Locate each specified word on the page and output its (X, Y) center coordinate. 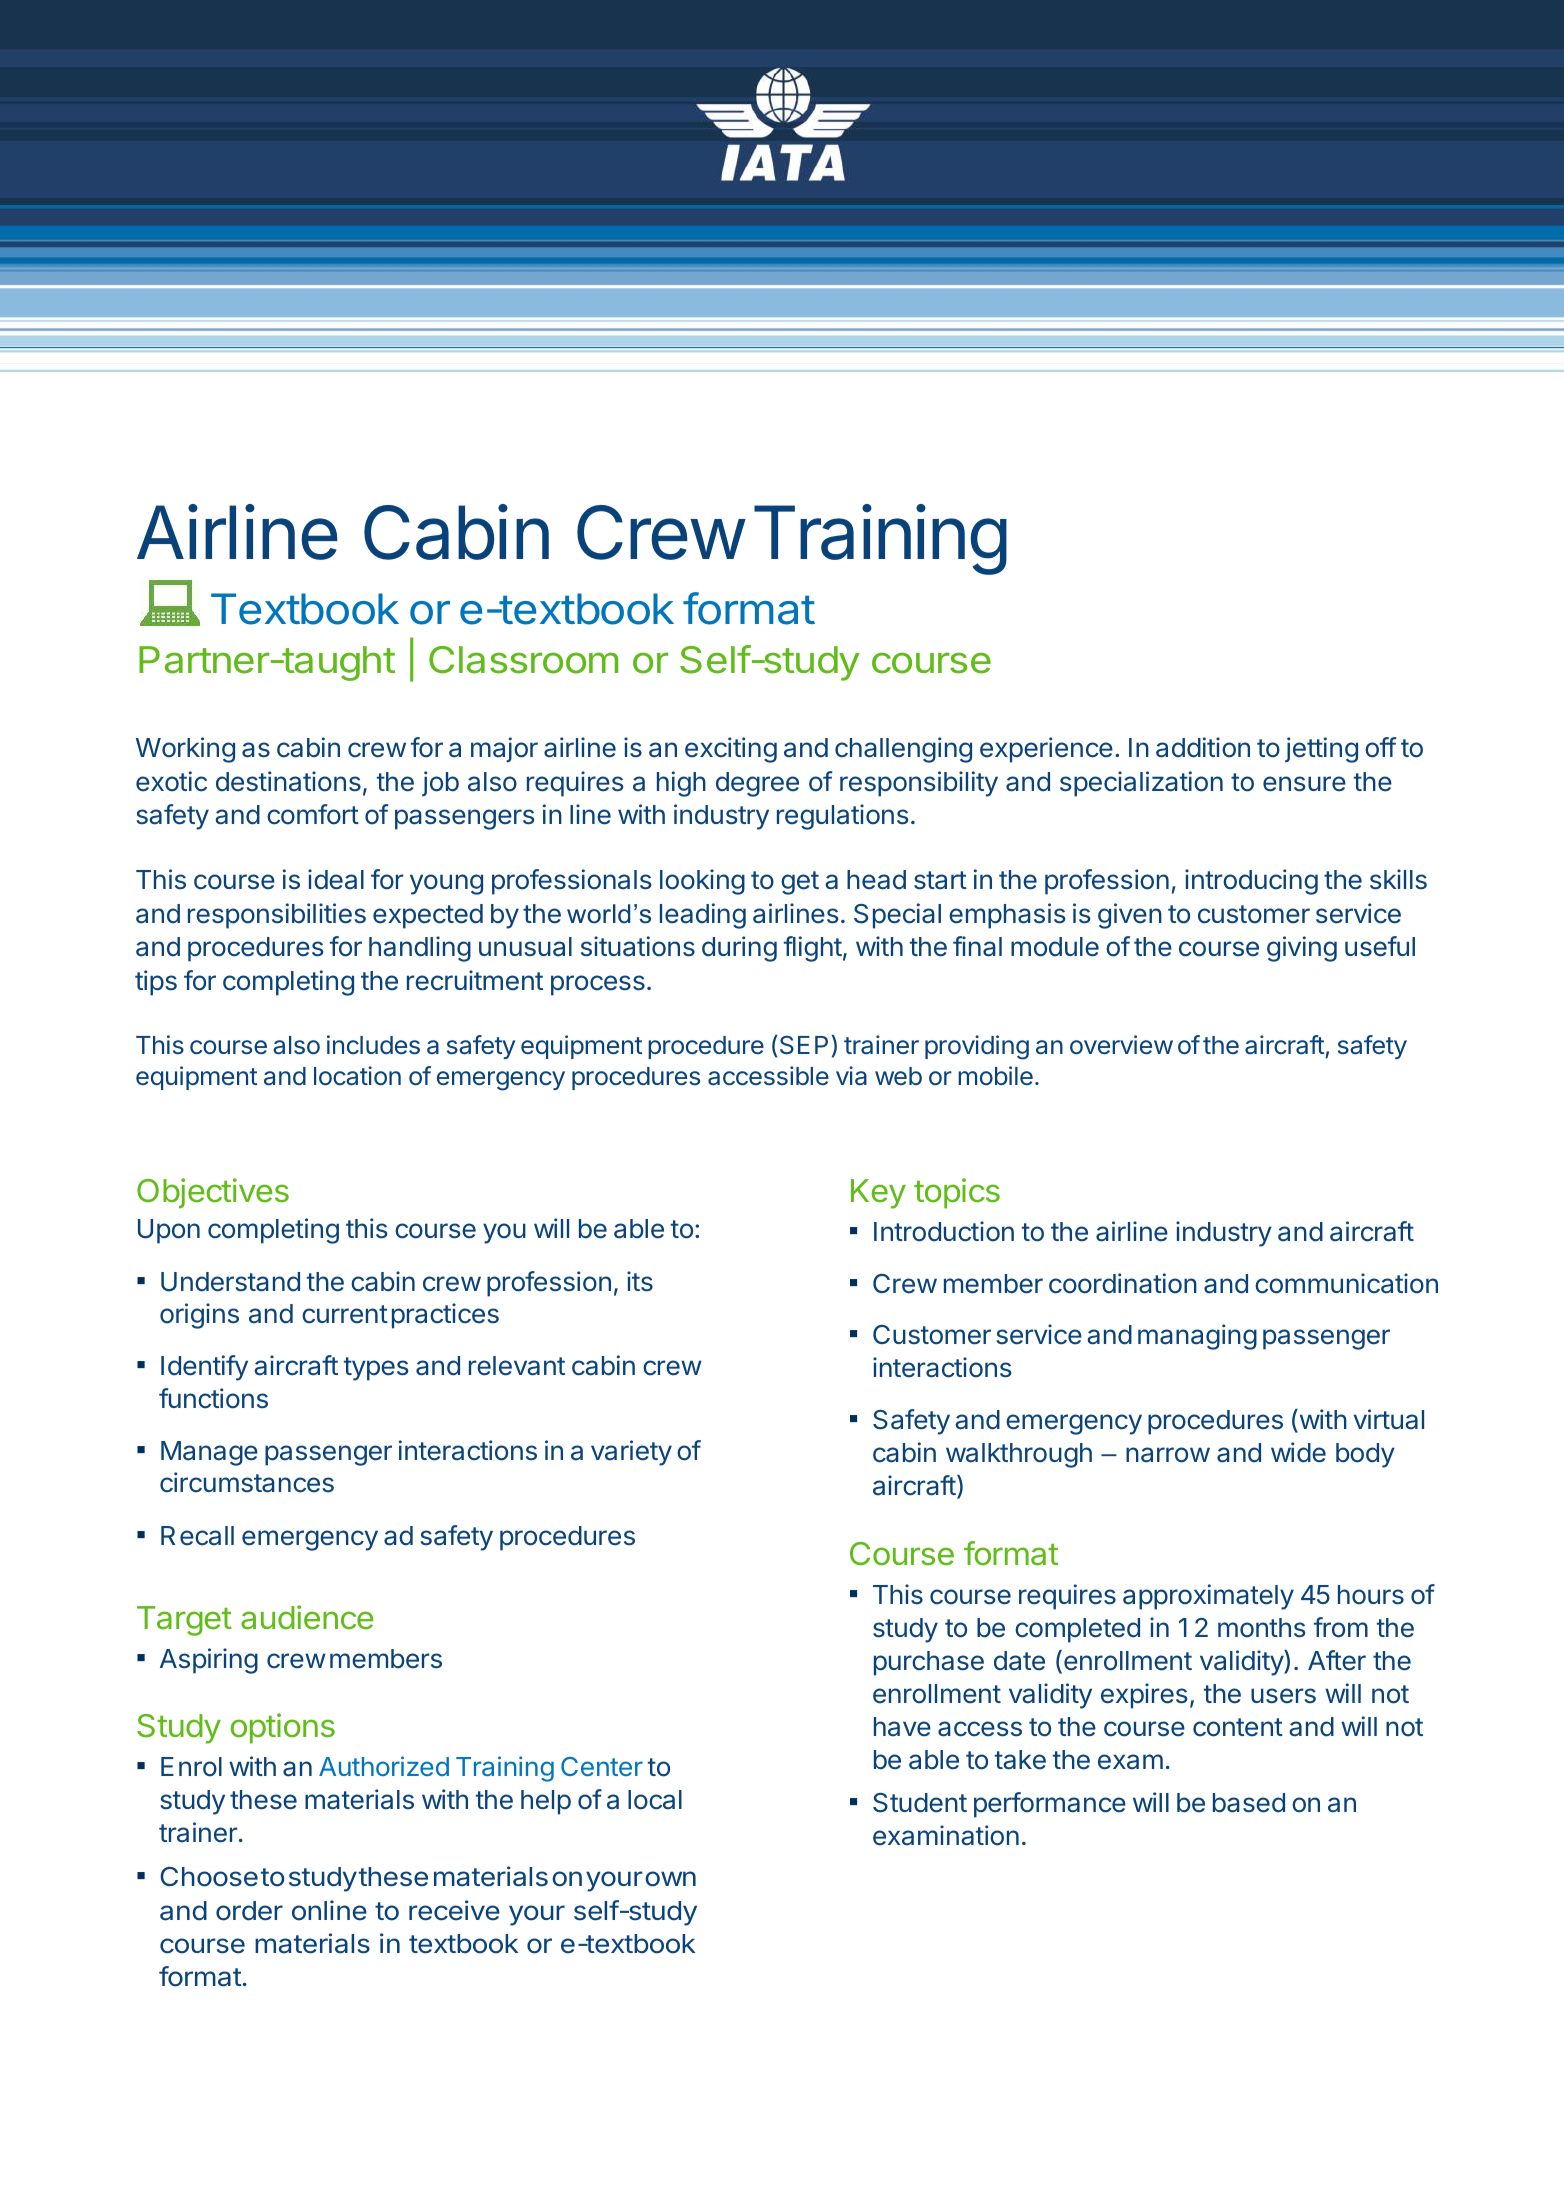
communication (1346, 1283)
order (249, 1911)
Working (185, 750)
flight (813, 949)
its (640, 1281)
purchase (929, 1663)
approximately (1208, 1597)
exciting (731, 750)
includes (373, 1045)
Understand (230, 1282)
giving (1302, 949)
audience (307, 1617)
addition (1203, 747)
